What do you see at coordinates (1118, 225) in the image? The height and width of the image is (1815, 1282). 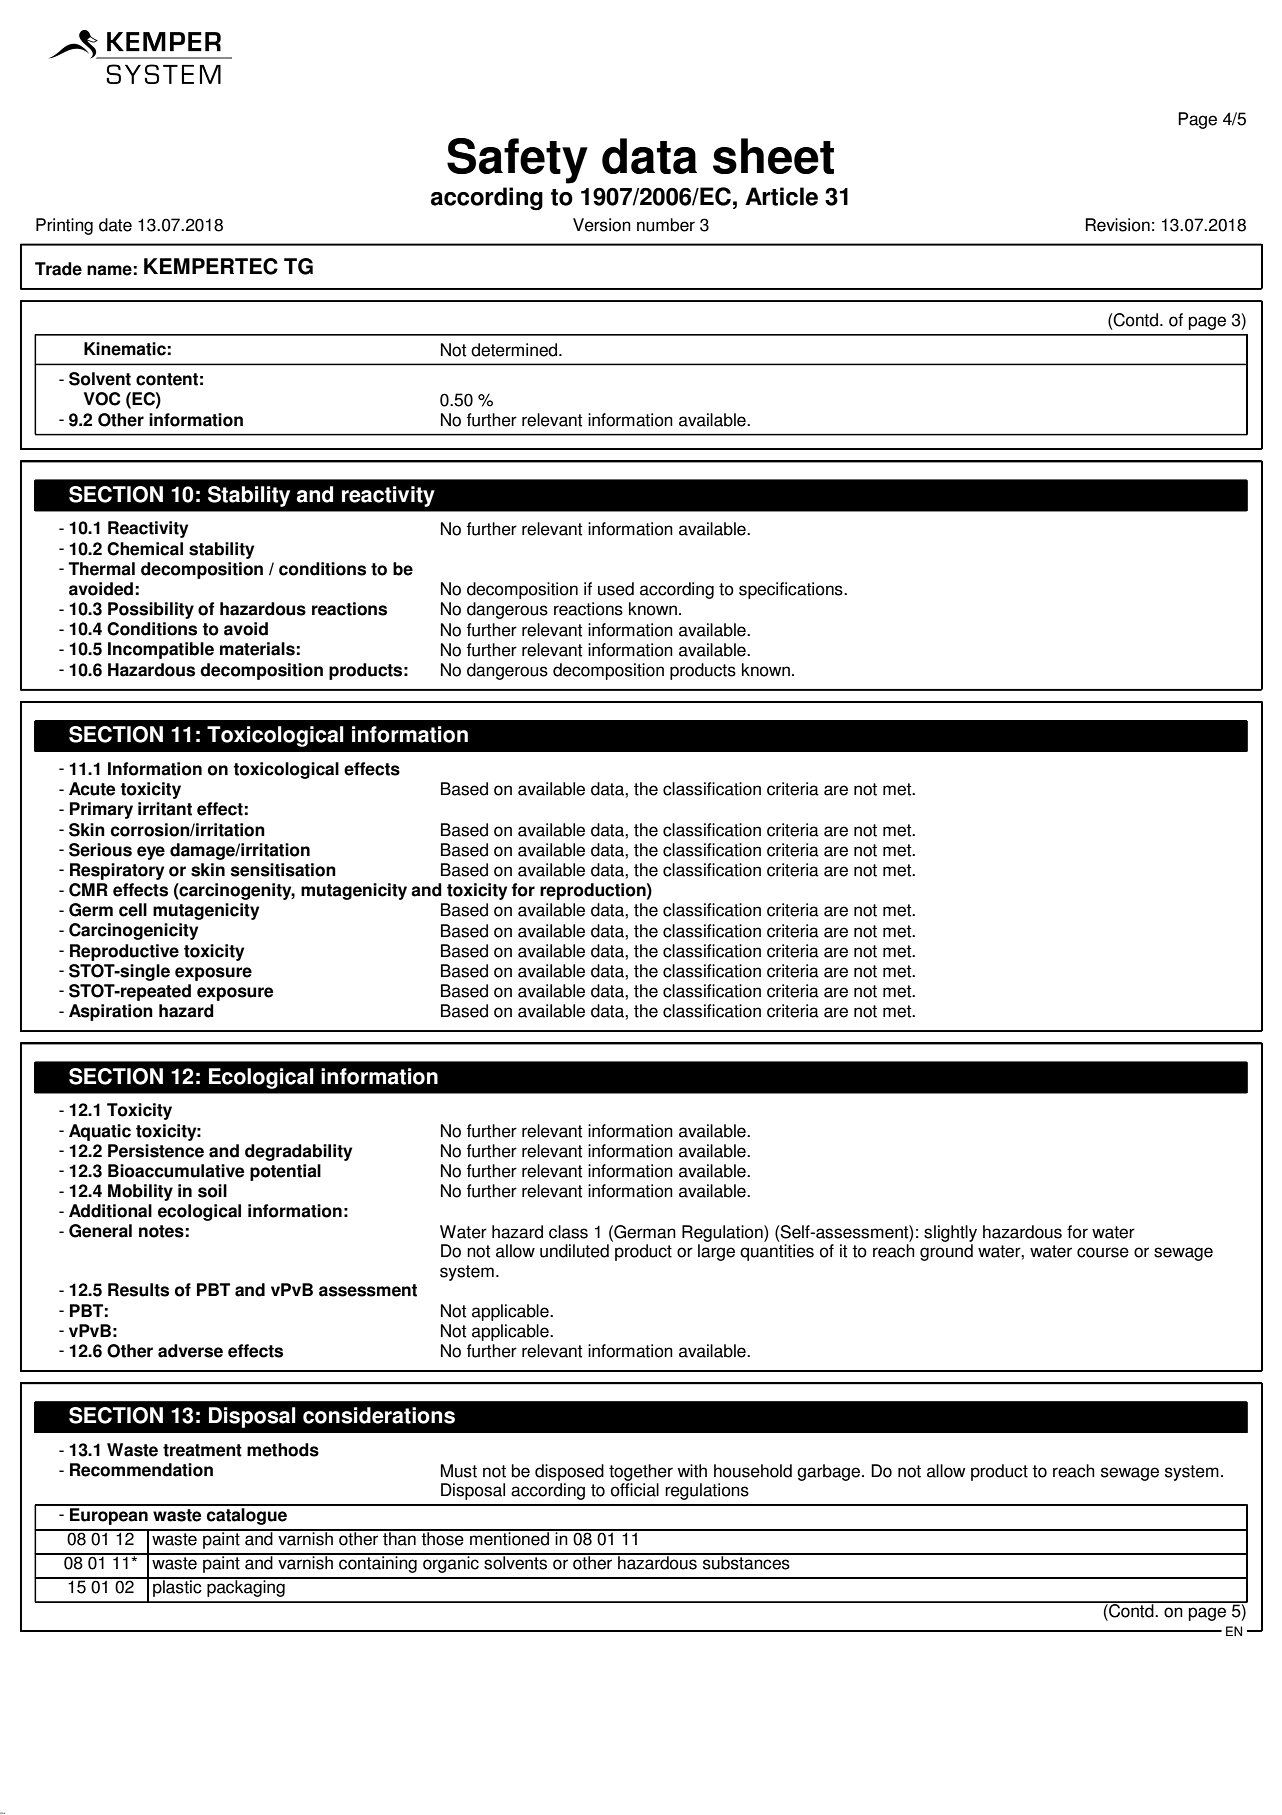 I see `Revision` at bounding box center [1118, 225].
